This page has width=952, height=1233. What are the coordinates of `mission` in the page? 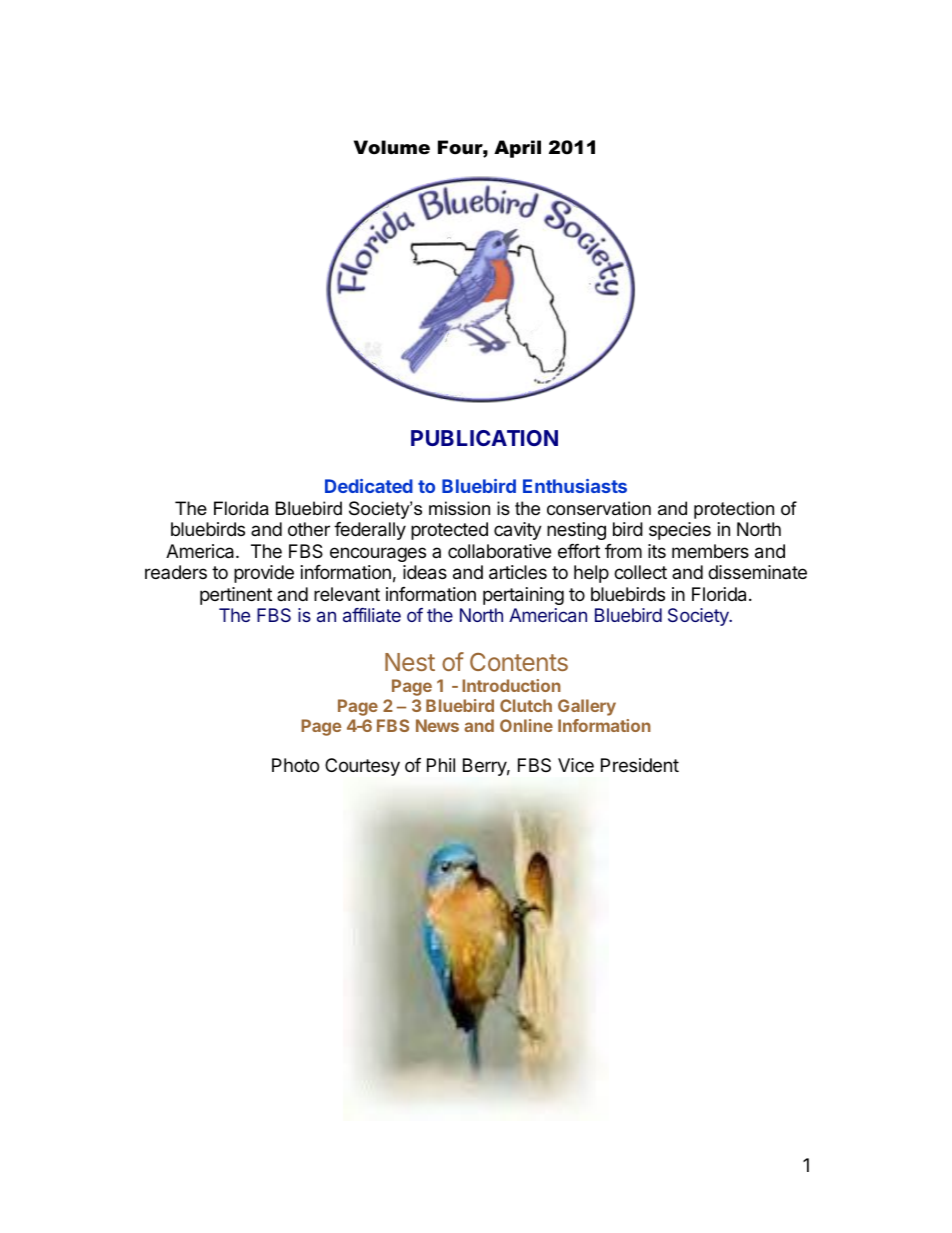 It's located at (459, 508).
